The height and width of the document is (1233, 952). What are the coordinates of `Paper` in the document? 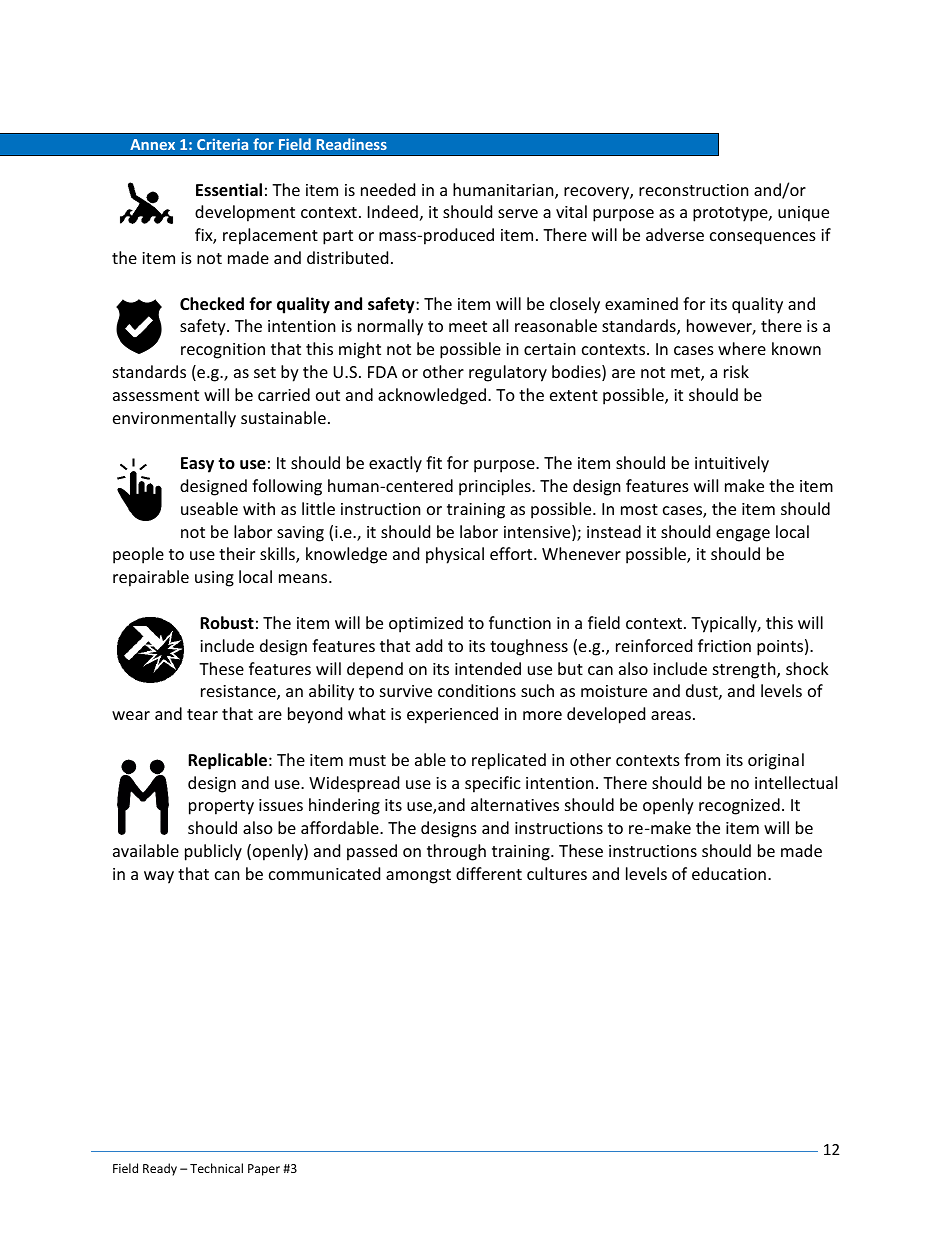 It's located at (264, 1170).
